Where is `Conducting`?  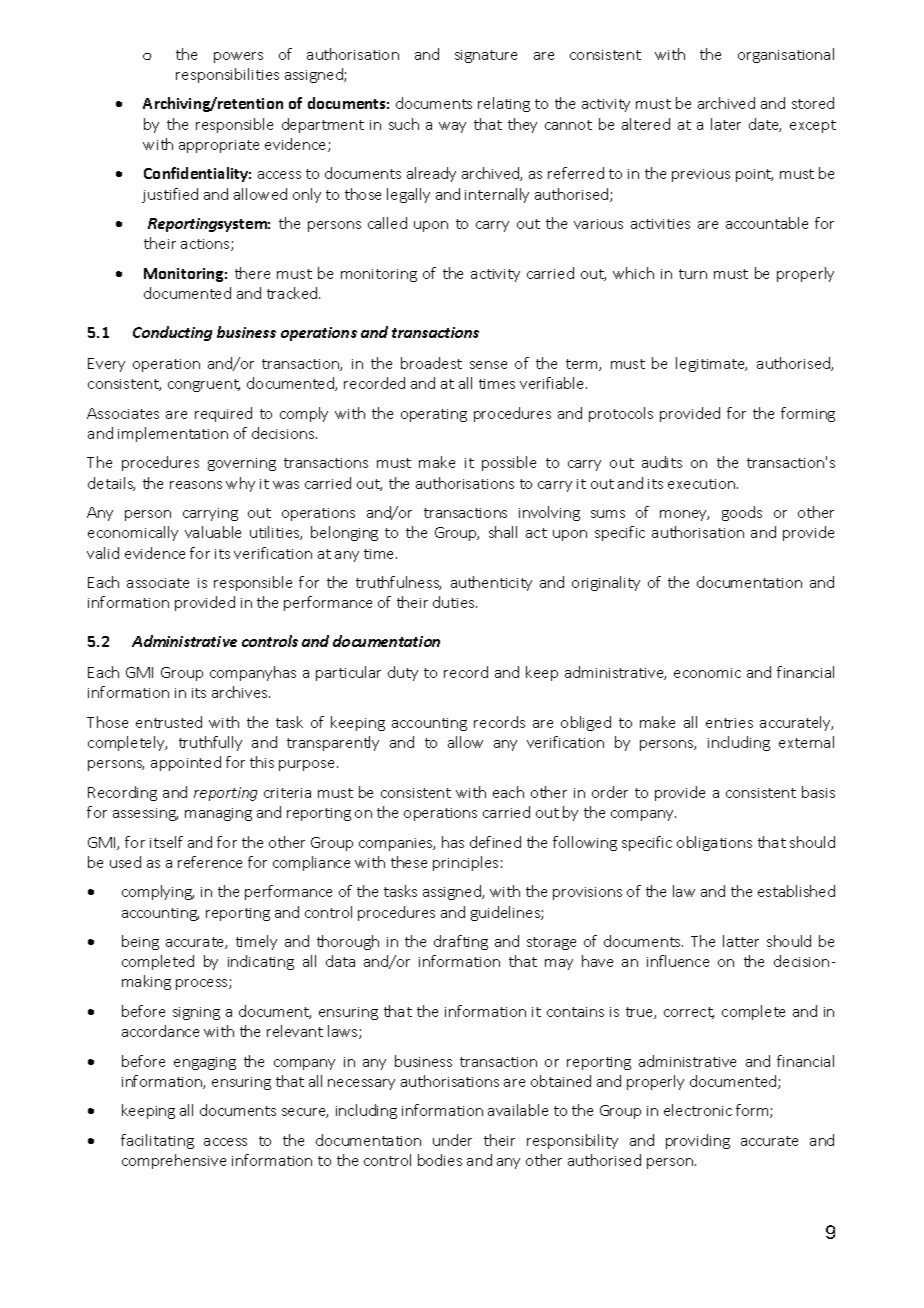
Conducting is located at coordinates (172, 333).
